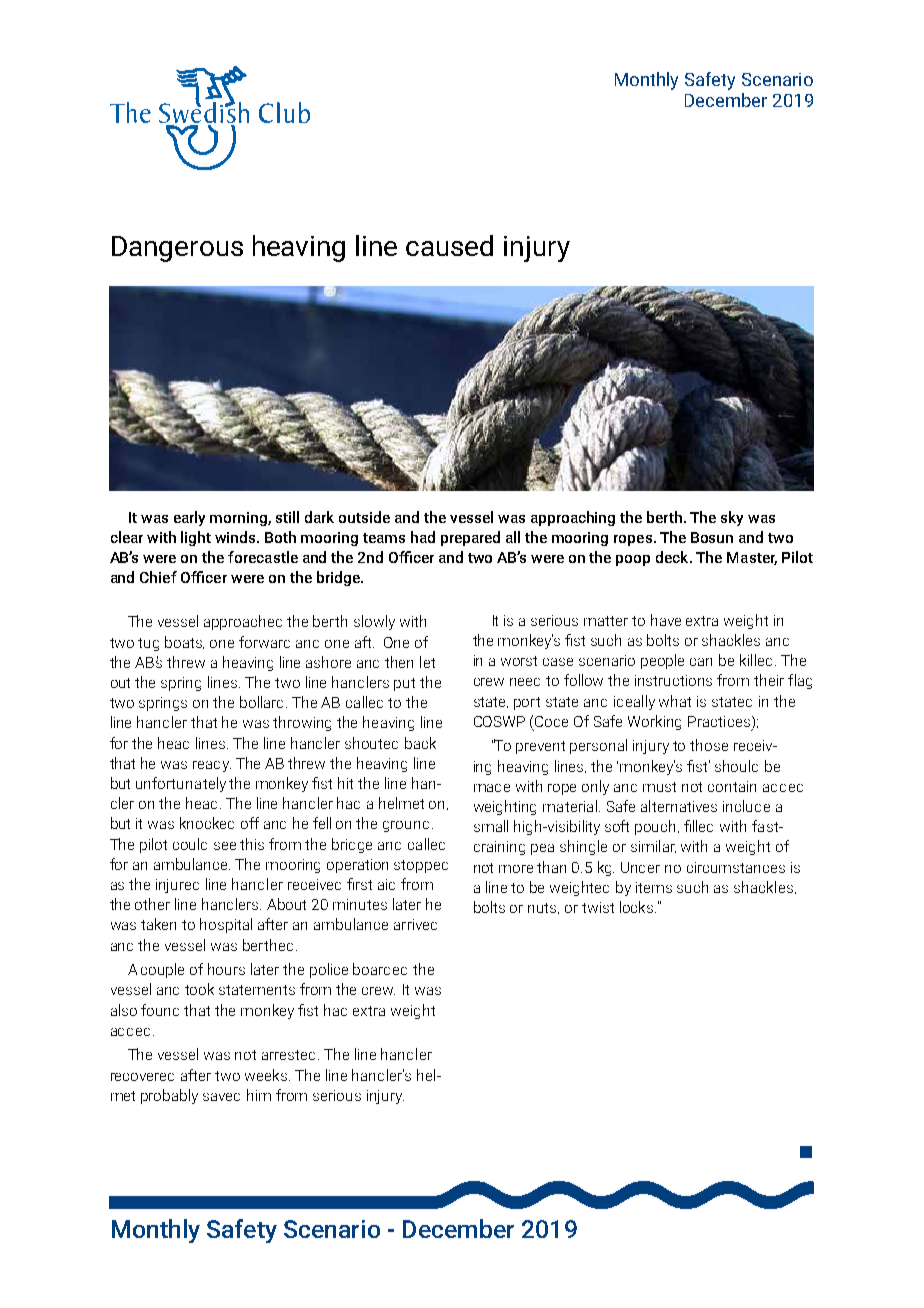 This document has height=1308, width=924. I want to click on let, so click(427, 662).
